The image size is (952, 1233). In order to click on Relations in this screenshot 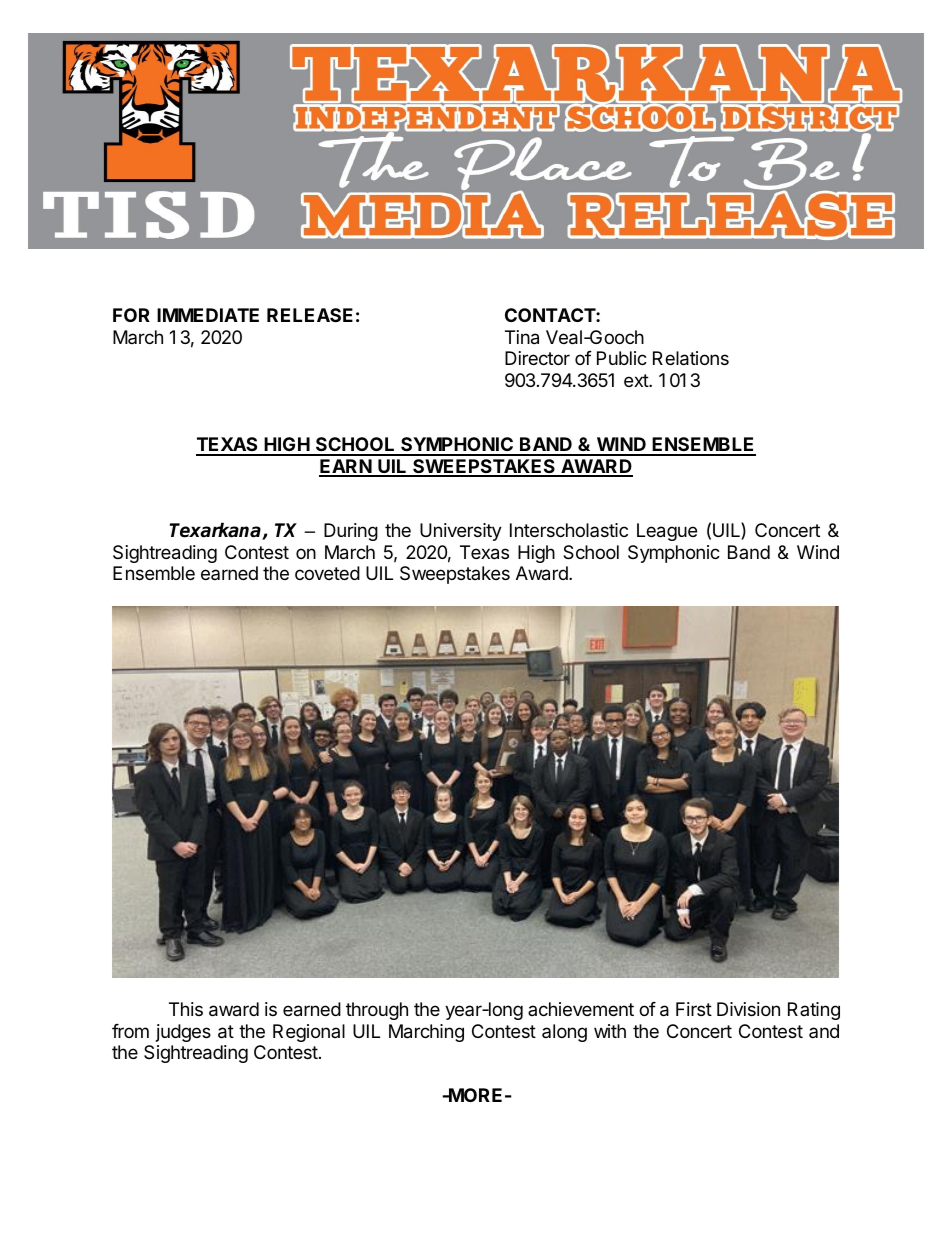, I will do `click(691, 358)`.
